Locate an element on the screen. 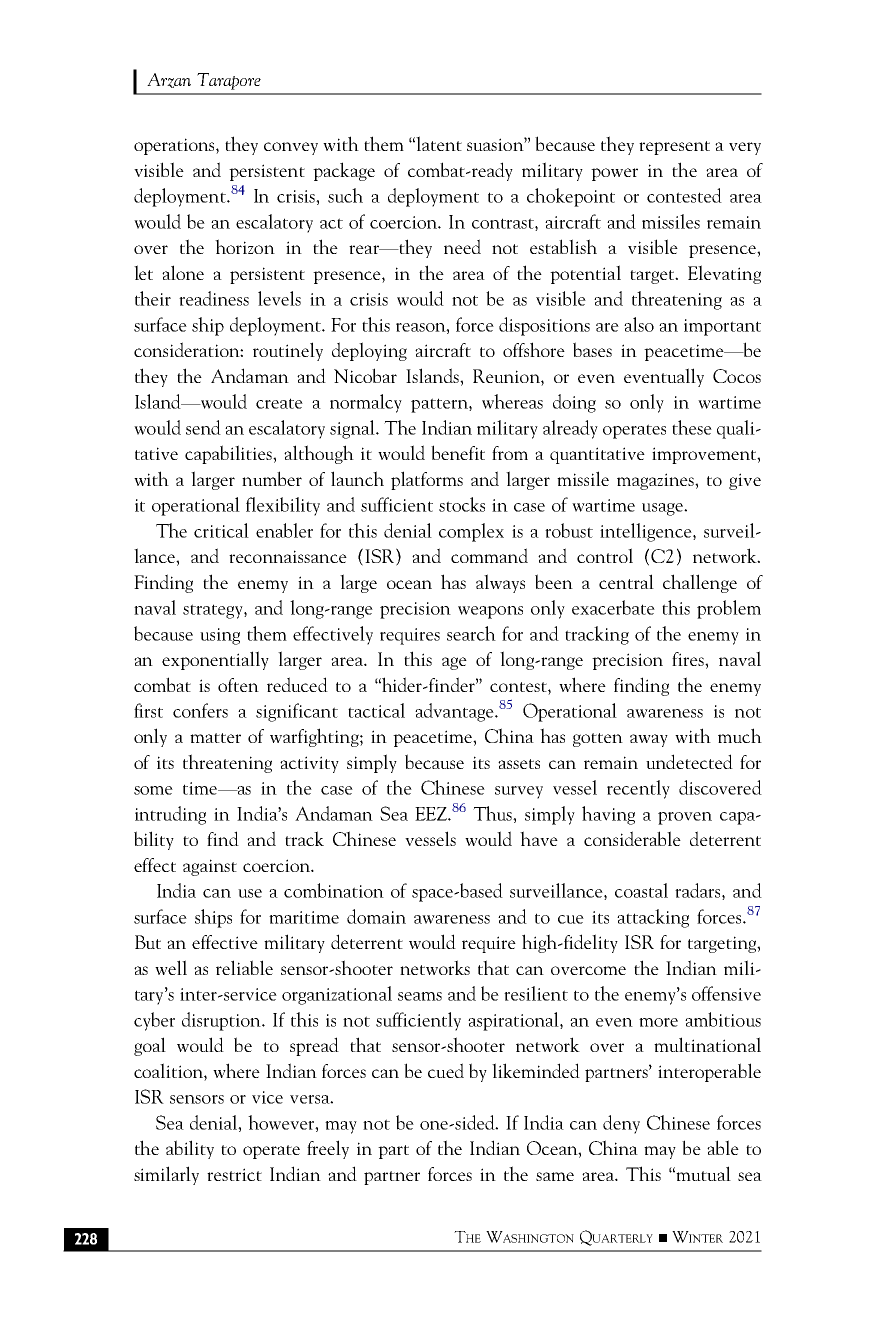 This screenshot has height=1324, width=896. need is located at coordinates (462, 246).
